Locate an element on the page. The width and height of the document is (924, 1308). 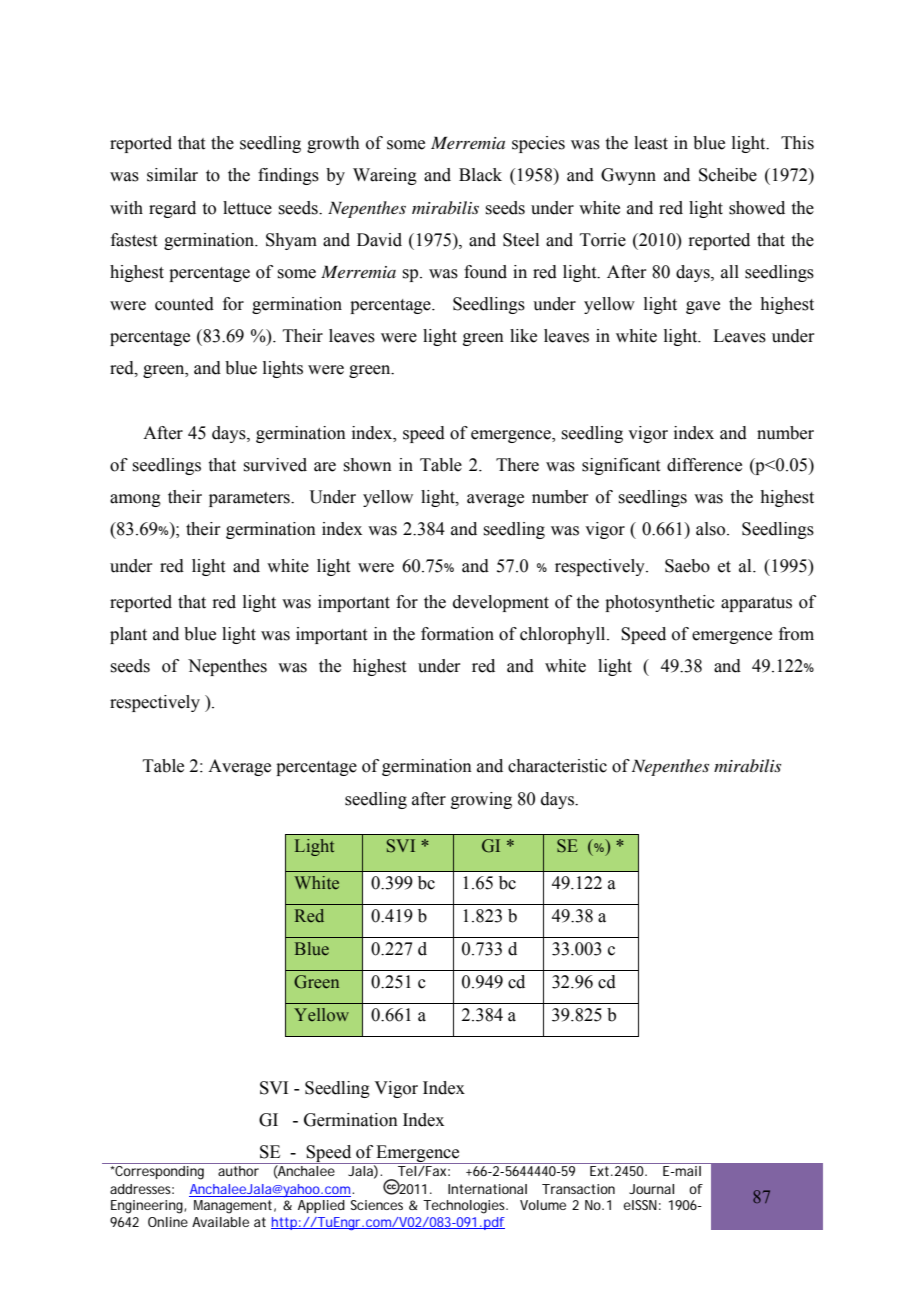
similar is located at coordinates (172, 175).
